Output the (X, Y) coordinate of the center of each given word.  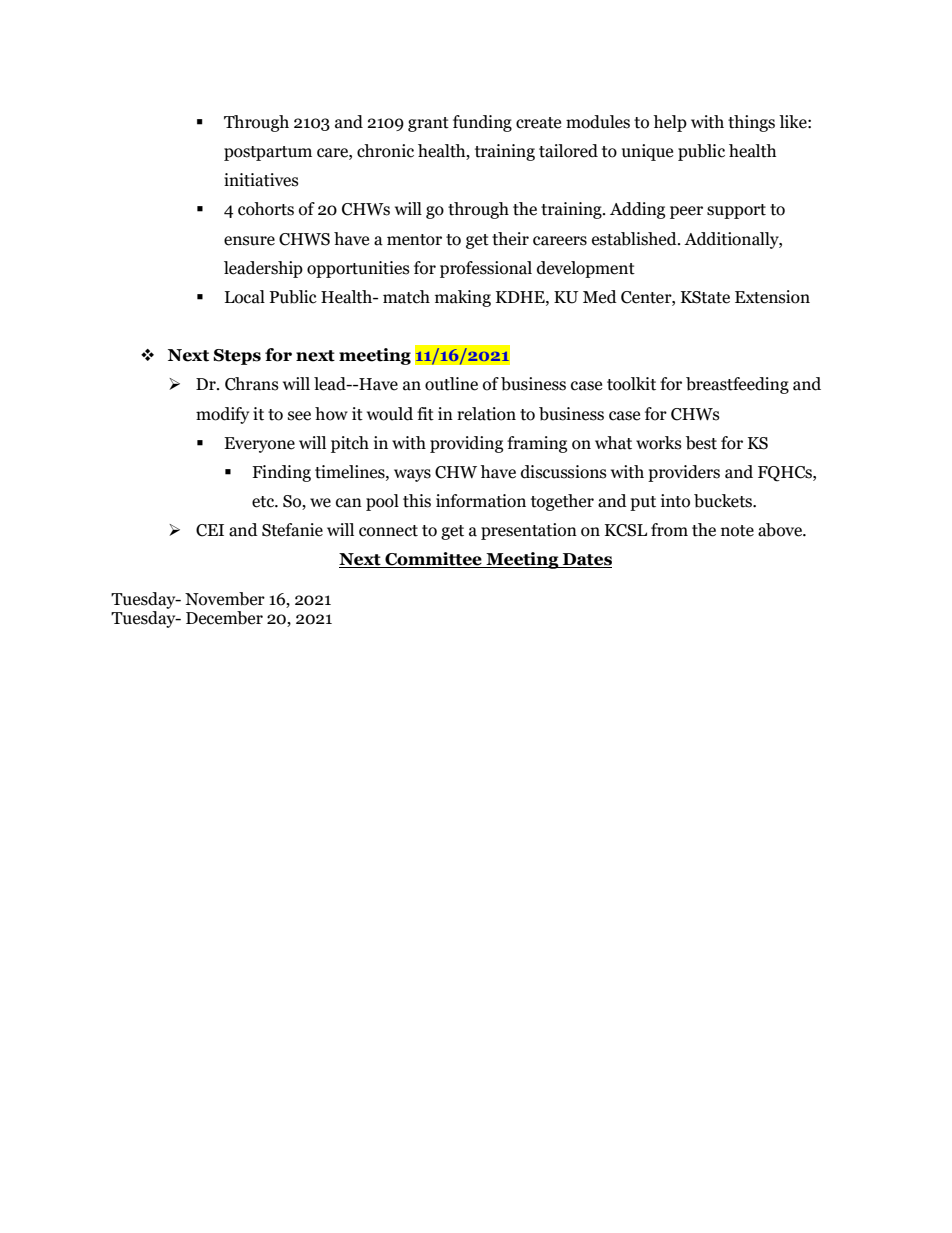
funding (482, 123)
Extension (772, 297)
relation (486, 414)
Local (245, 297)
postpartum (268, 153)
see (299, 416)
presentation (529, 531)
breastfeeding (737, 385)
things (751, 123)
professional (486, 269)
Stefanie (292, 530)
